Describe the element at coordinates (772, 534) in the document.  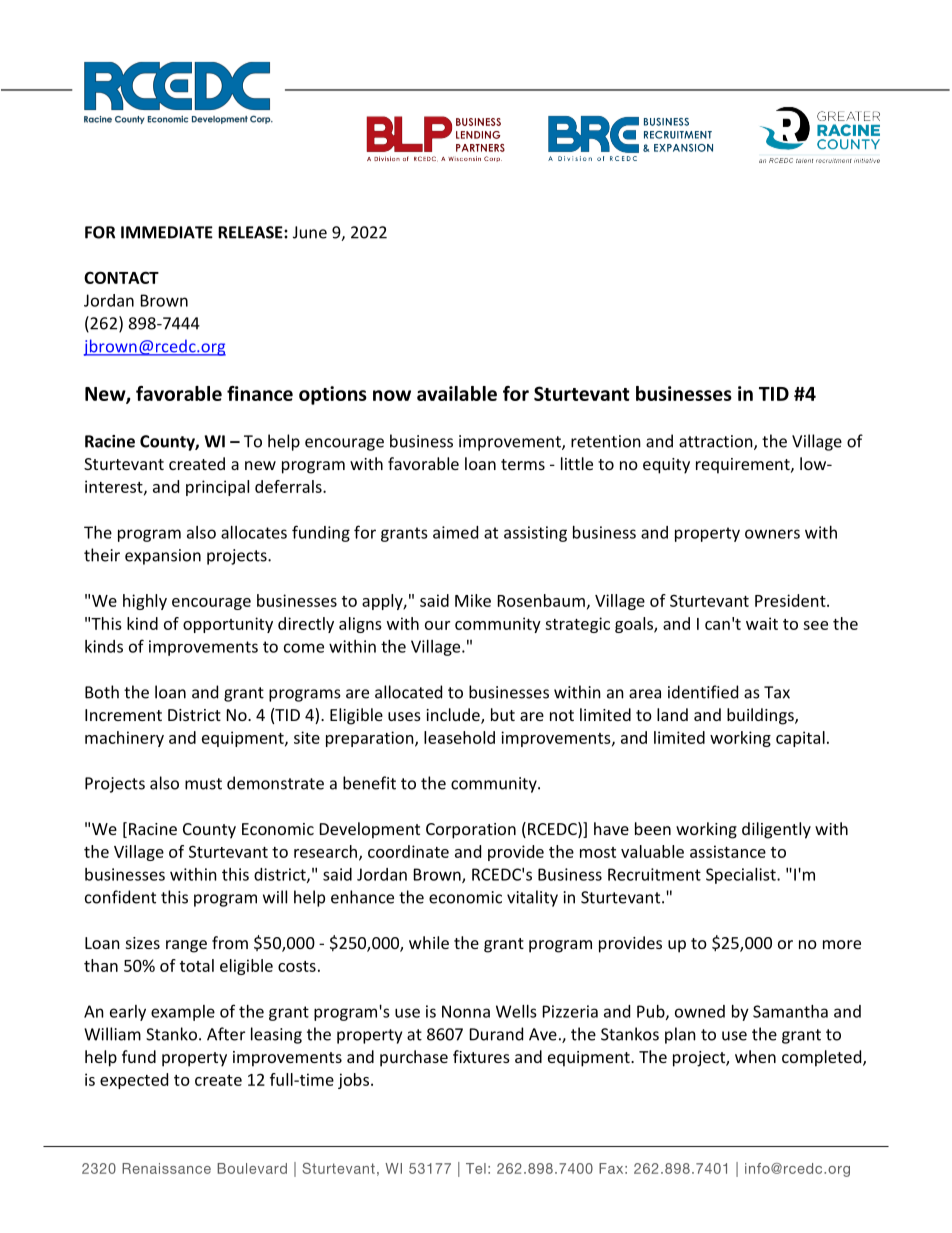
I see `owners` at that location.
